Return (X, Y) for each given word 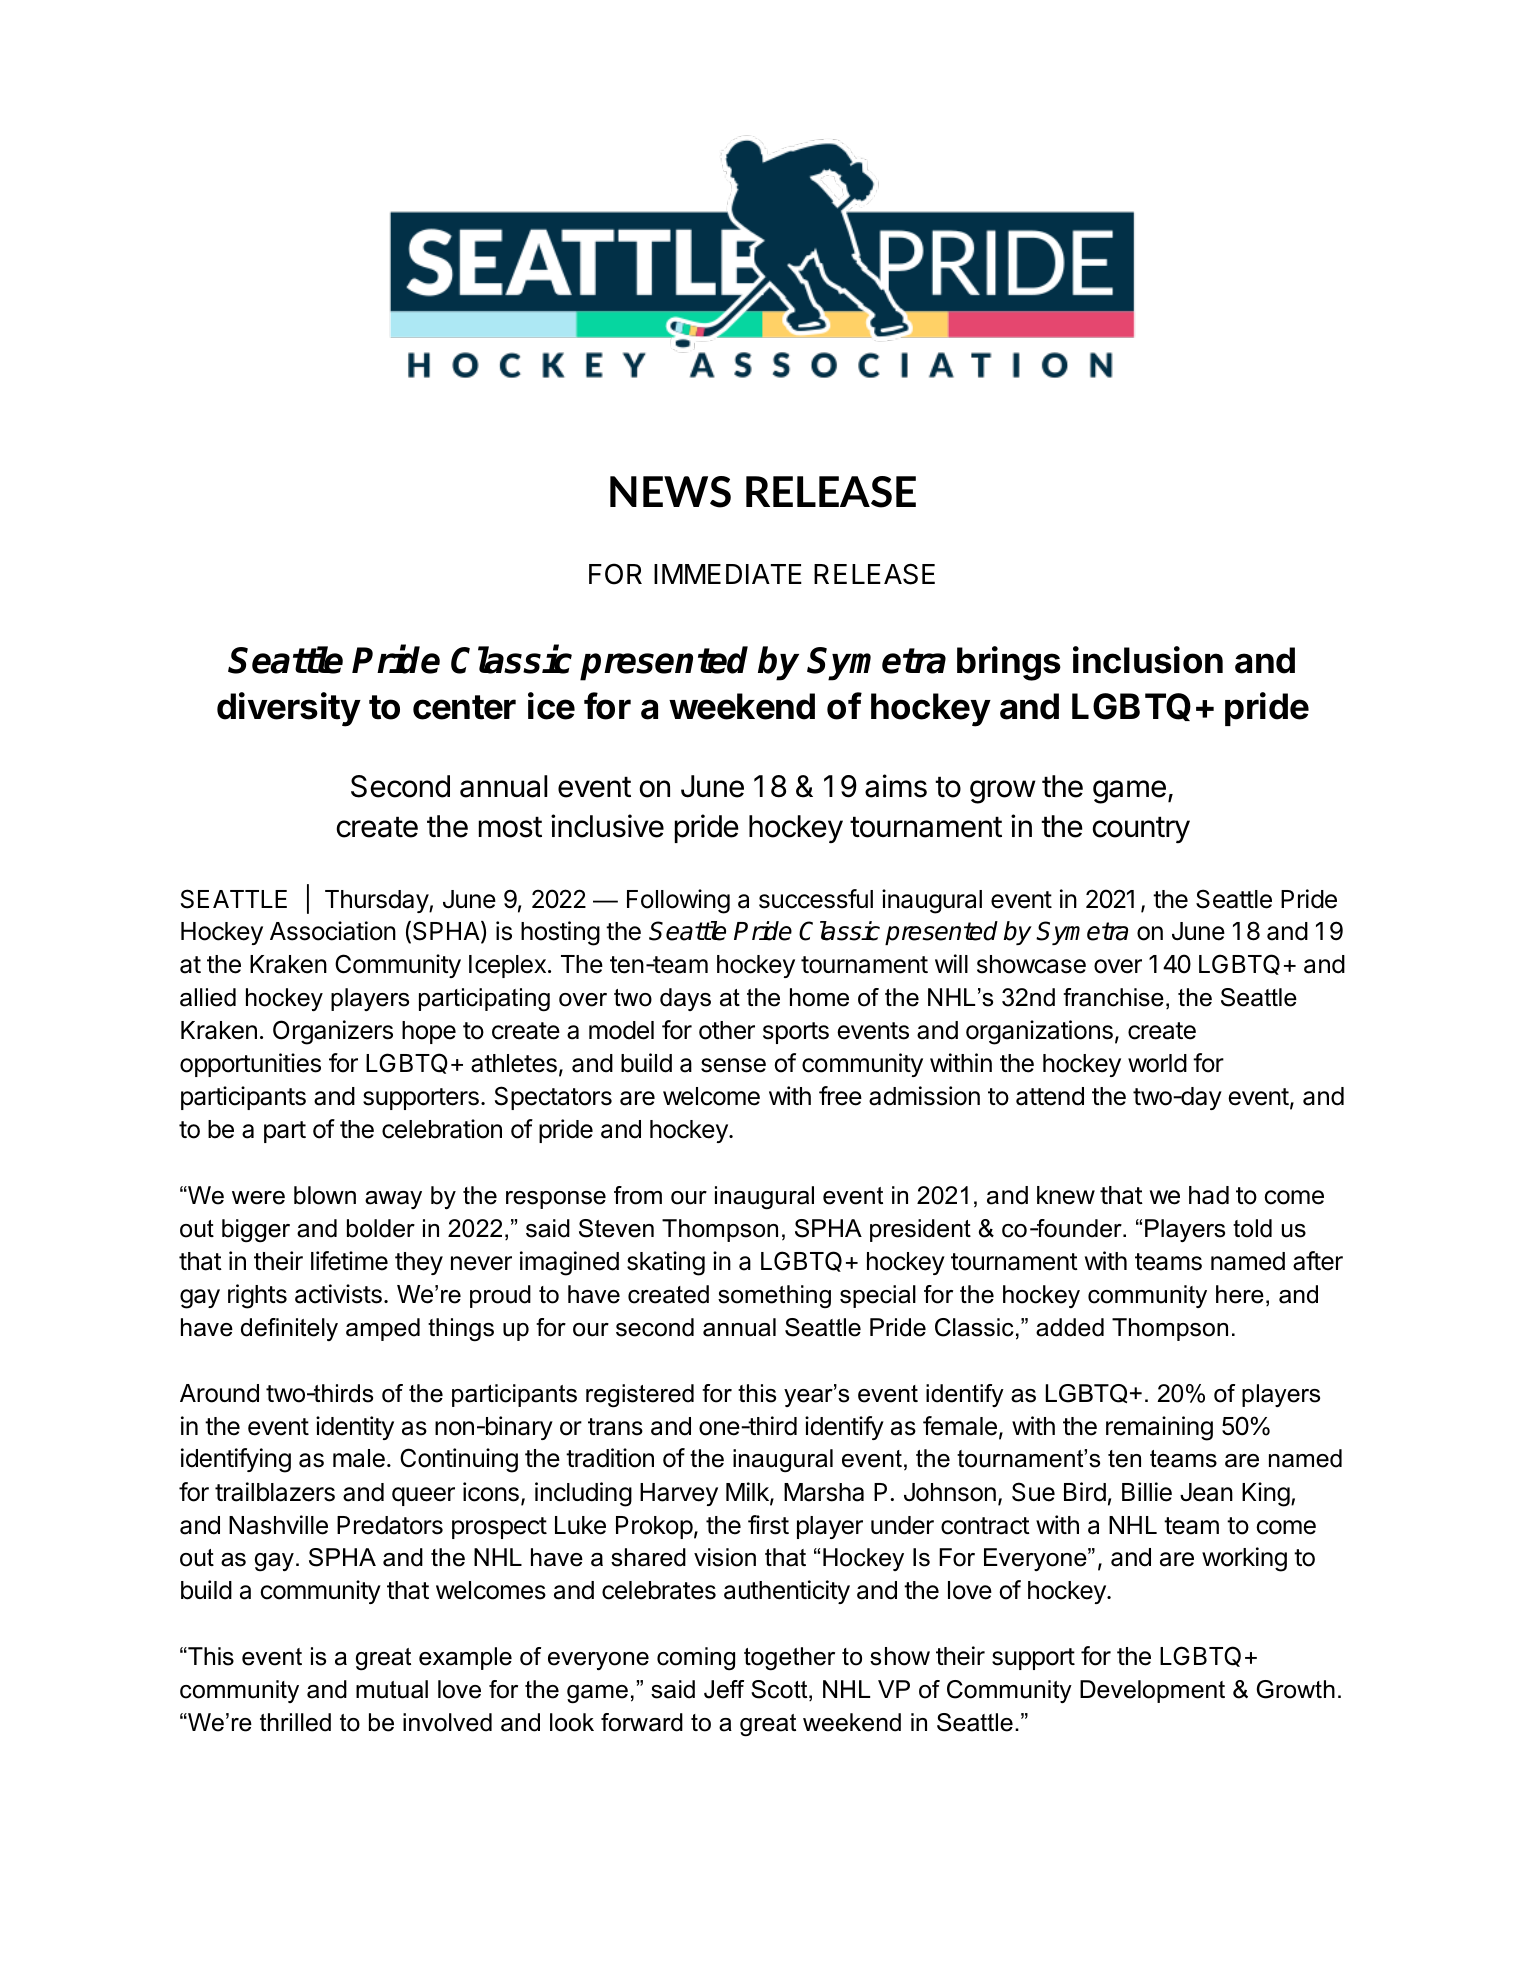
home (819, 997)
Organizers (333, 1032)
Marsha (824, 1492)
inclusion (1148, 660)
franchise (1113, 997)
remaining (1159, 1428)
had (1209, 1195)
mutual (392, 1689)
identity (355, 1428)
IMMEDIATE (728, 574)
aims (896, 786)
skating (666, 1263)
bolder (381, 1228)
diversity (289, 709)
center (464, 707)
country (1141, 829)
